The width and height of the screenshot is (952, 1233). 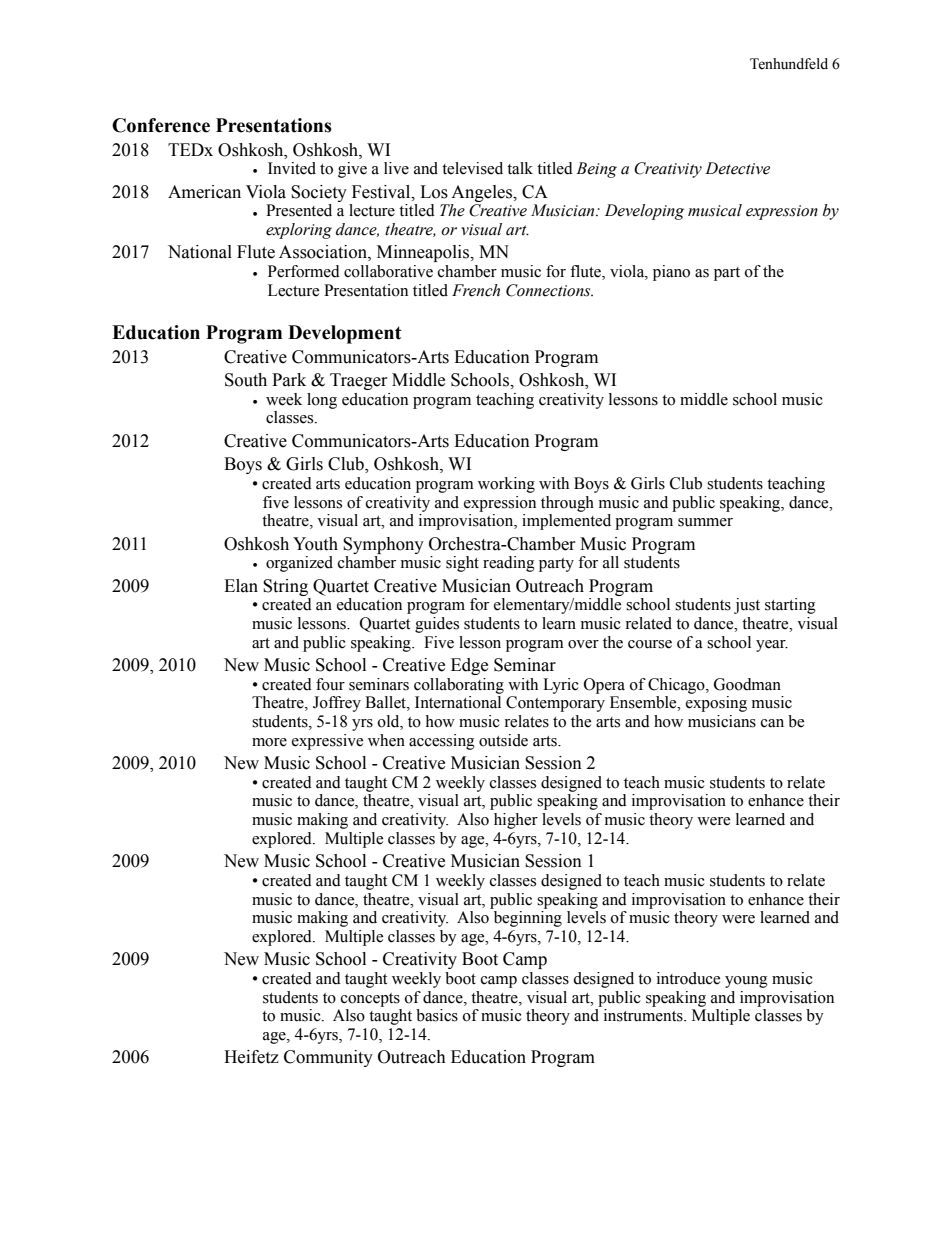 I want to click on working, so click(x=506, y=485).
